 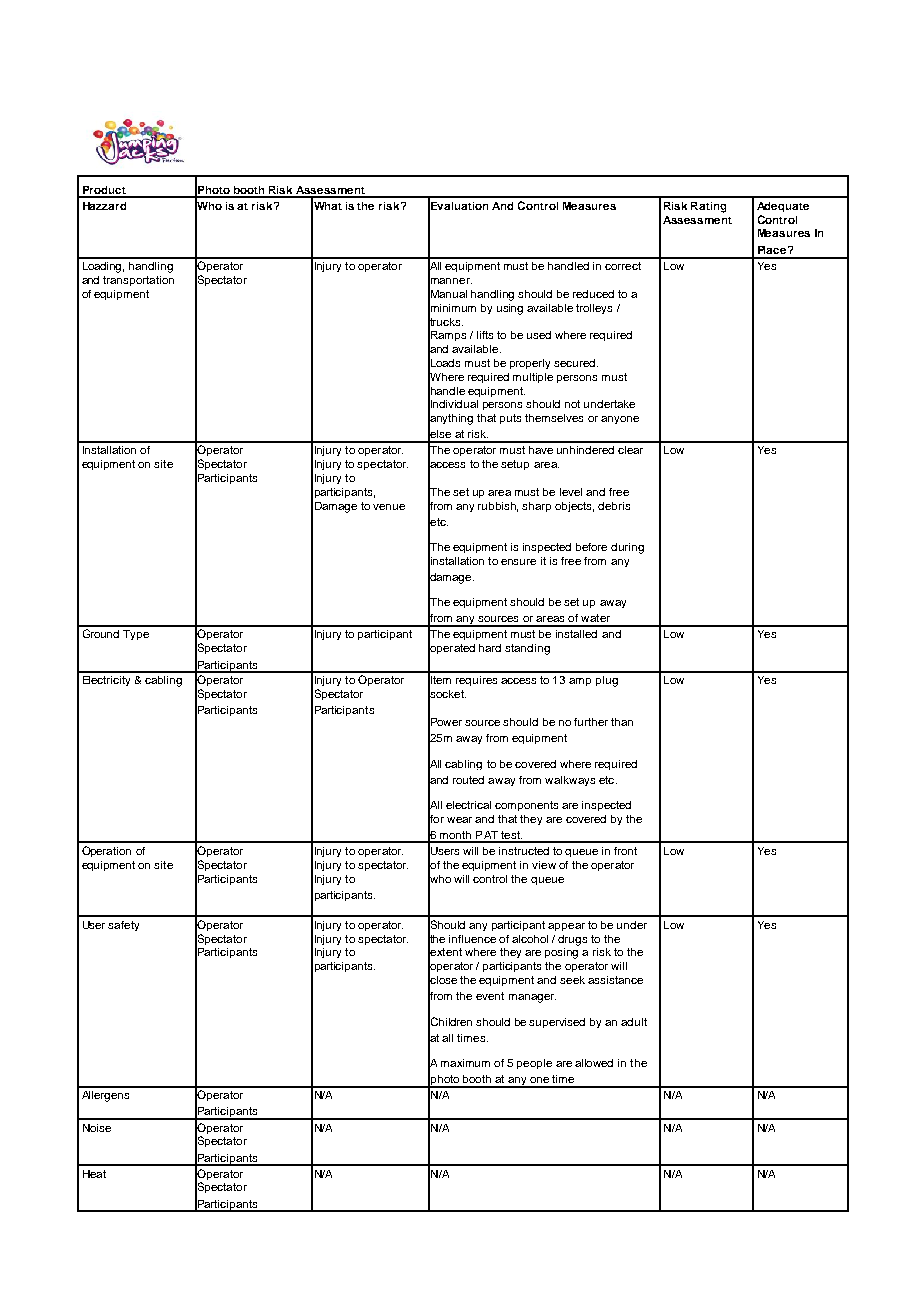 What do you see at coordinates (97, 1128) in the screenshot?
I see `Noise` at bounding box center [97, 1128].
